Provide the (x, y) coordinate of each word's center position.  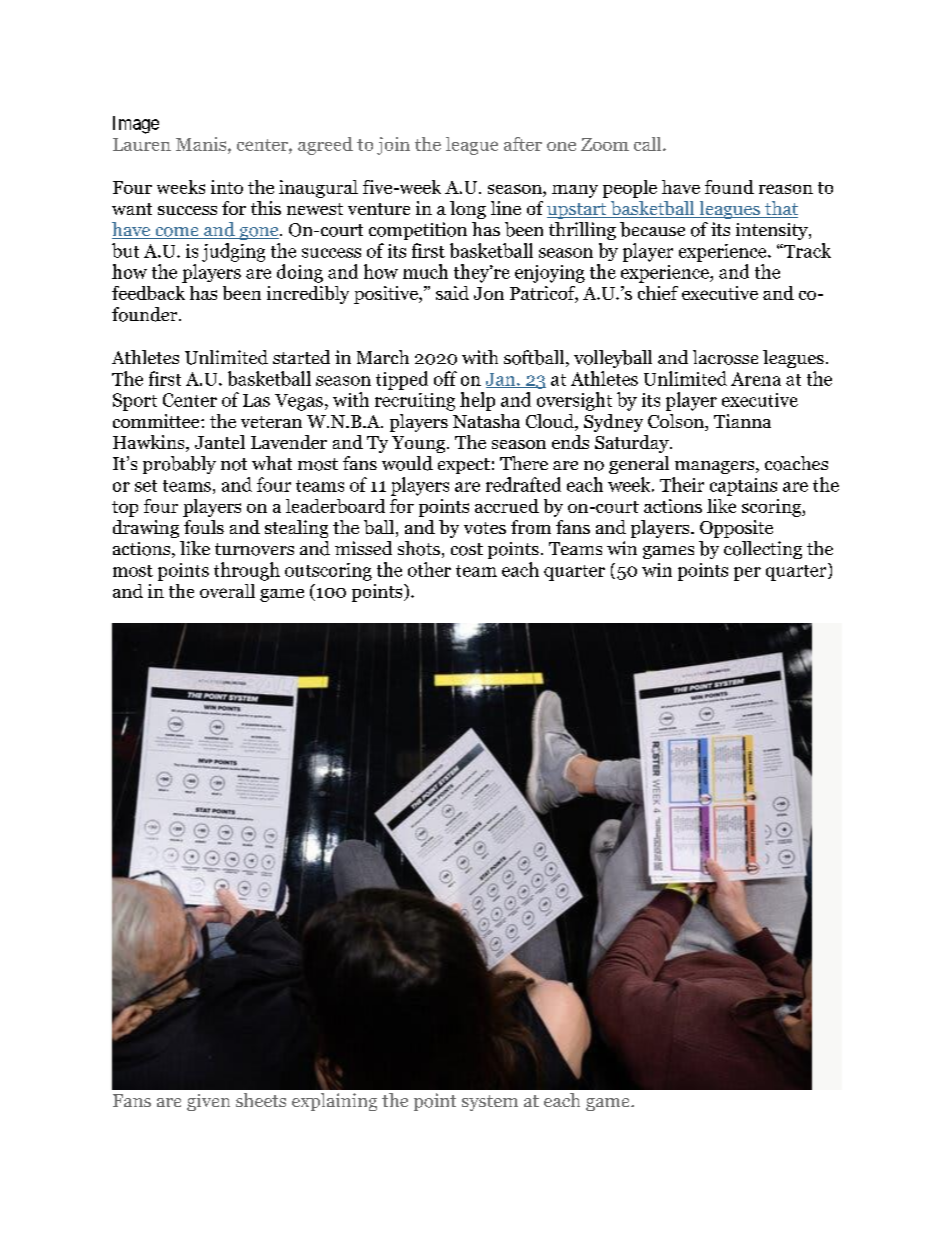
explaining (334, 1102)
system (490, 1103)
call (649, 144)
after (523, 144)
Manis (202, 144)
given (208, 1102)
